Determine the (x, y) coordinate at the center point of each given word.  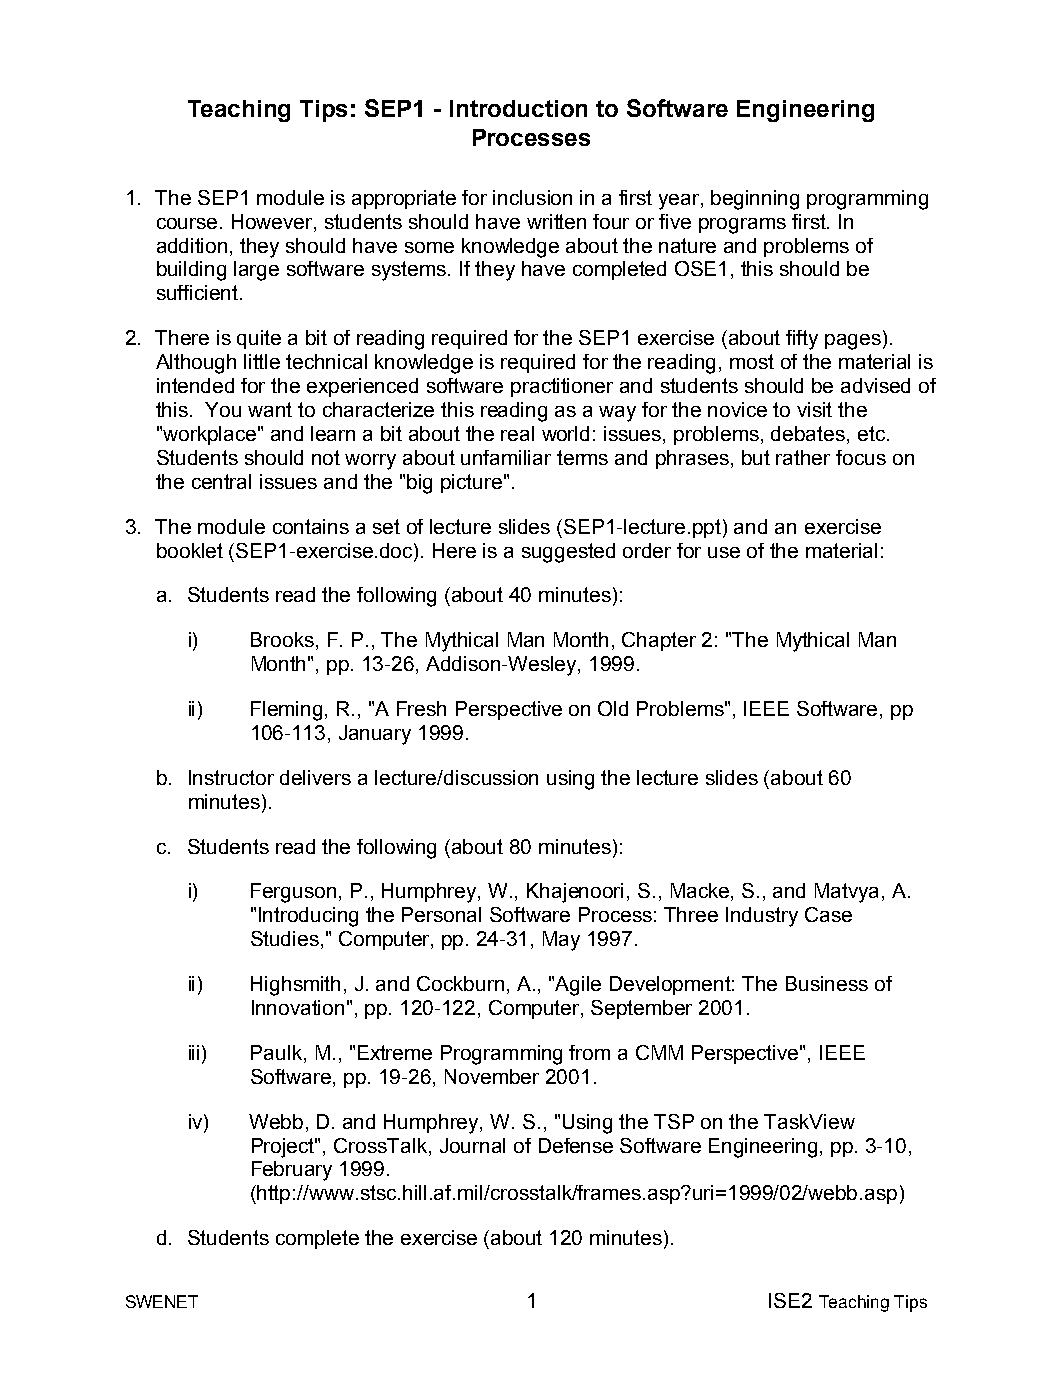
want (270, 409)
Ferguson (293, 893)
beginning (755, 200)
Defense (576, 1145)
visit (814, 409)
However (273, 221)
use (724, 552)
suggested (568, 553)
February (292, 1171)
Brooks (284, 641)
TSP (674, 1121)
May (561, 941)
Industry (762, 917)
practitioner (562, 387)
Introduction (518, 108)
